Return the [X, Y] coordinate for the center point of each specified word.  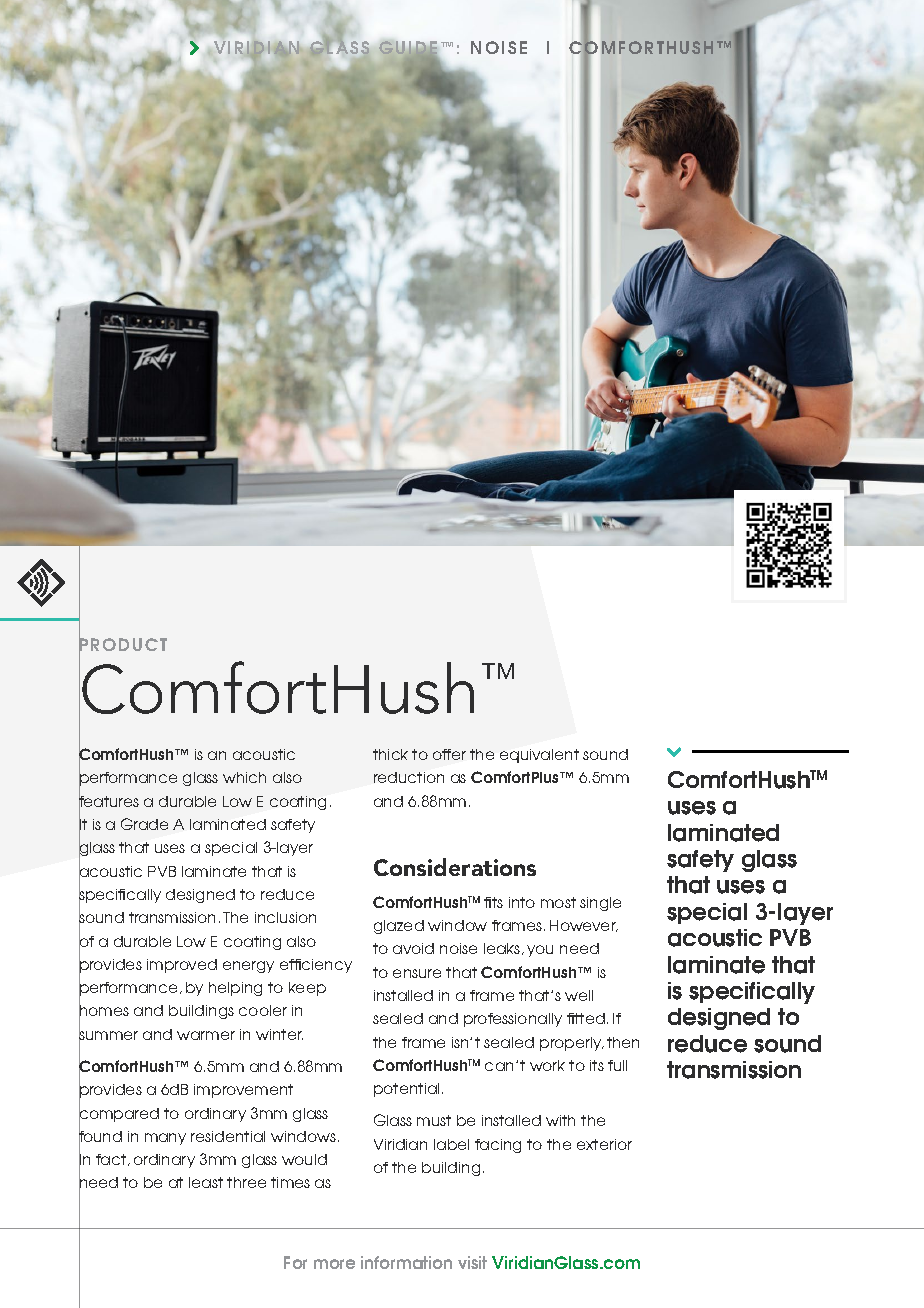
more [334, 1264]
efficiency [316, 966]
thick [390, 754]
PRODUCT [123, 646]
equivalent [539, 756]
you [540, 951]
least [206, 1182]
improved [182, 966]
